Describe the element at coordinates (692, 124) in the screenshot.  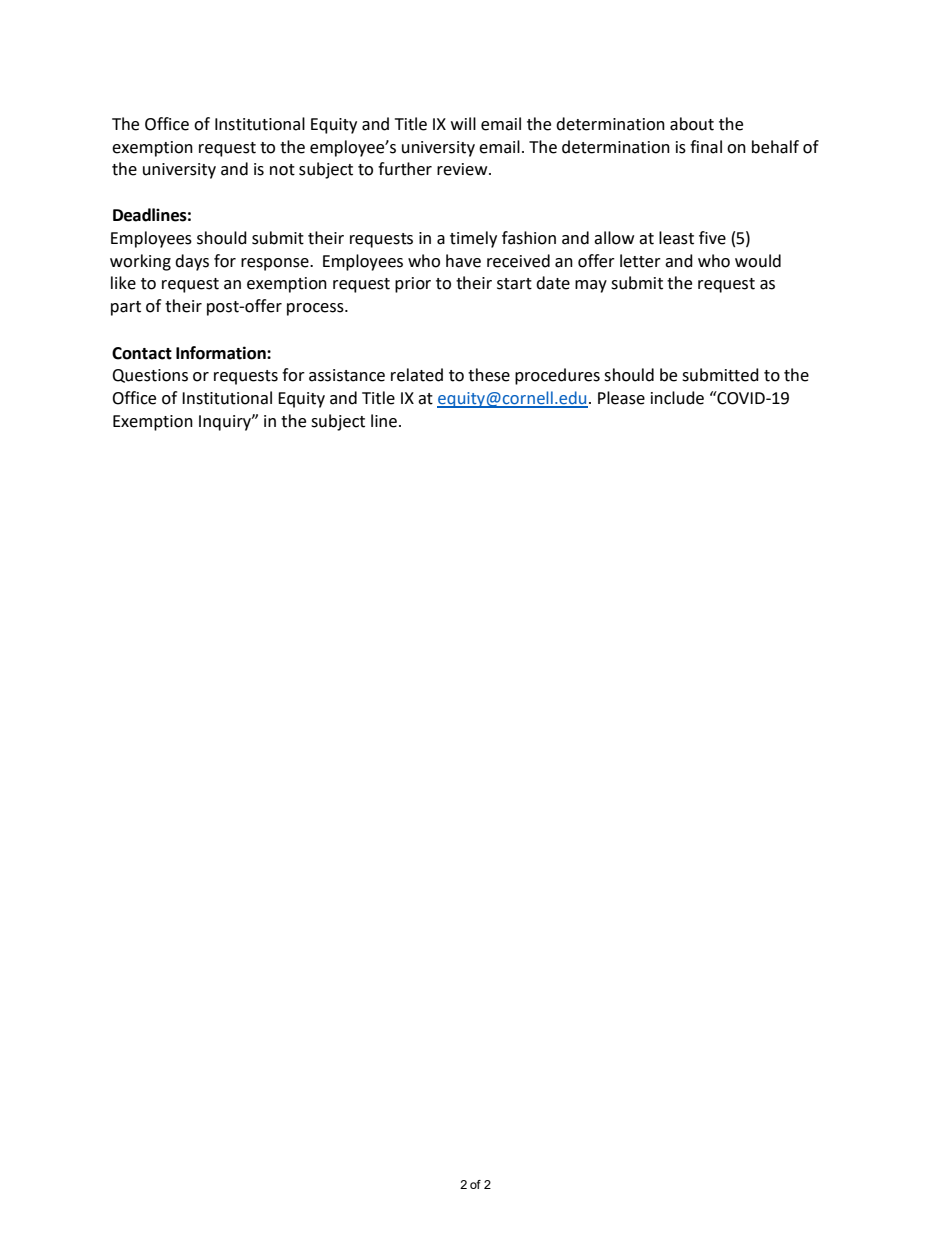
I see `about` at that location.
